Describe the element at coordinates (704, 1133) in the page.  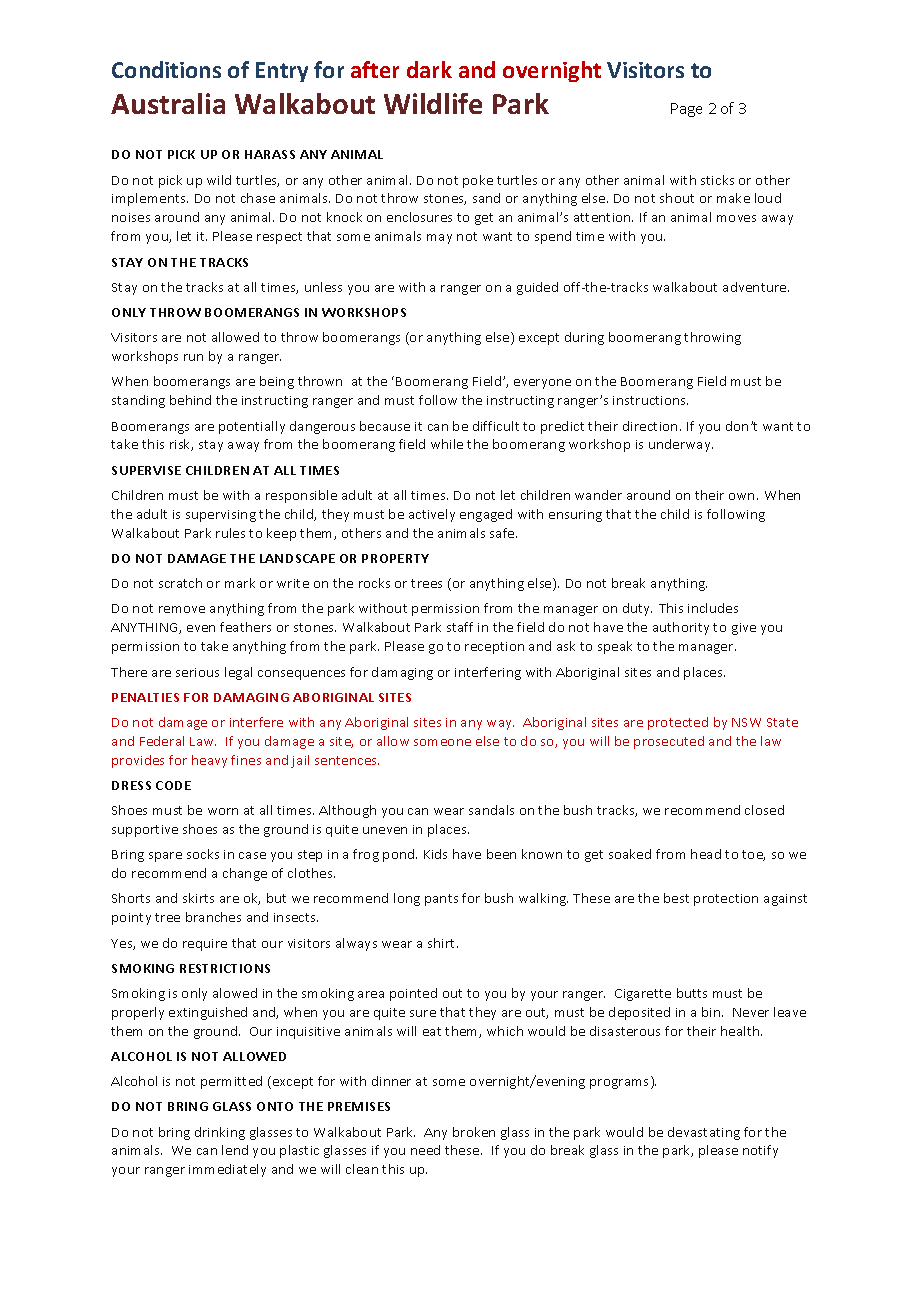
I see `devastating` at that location.
